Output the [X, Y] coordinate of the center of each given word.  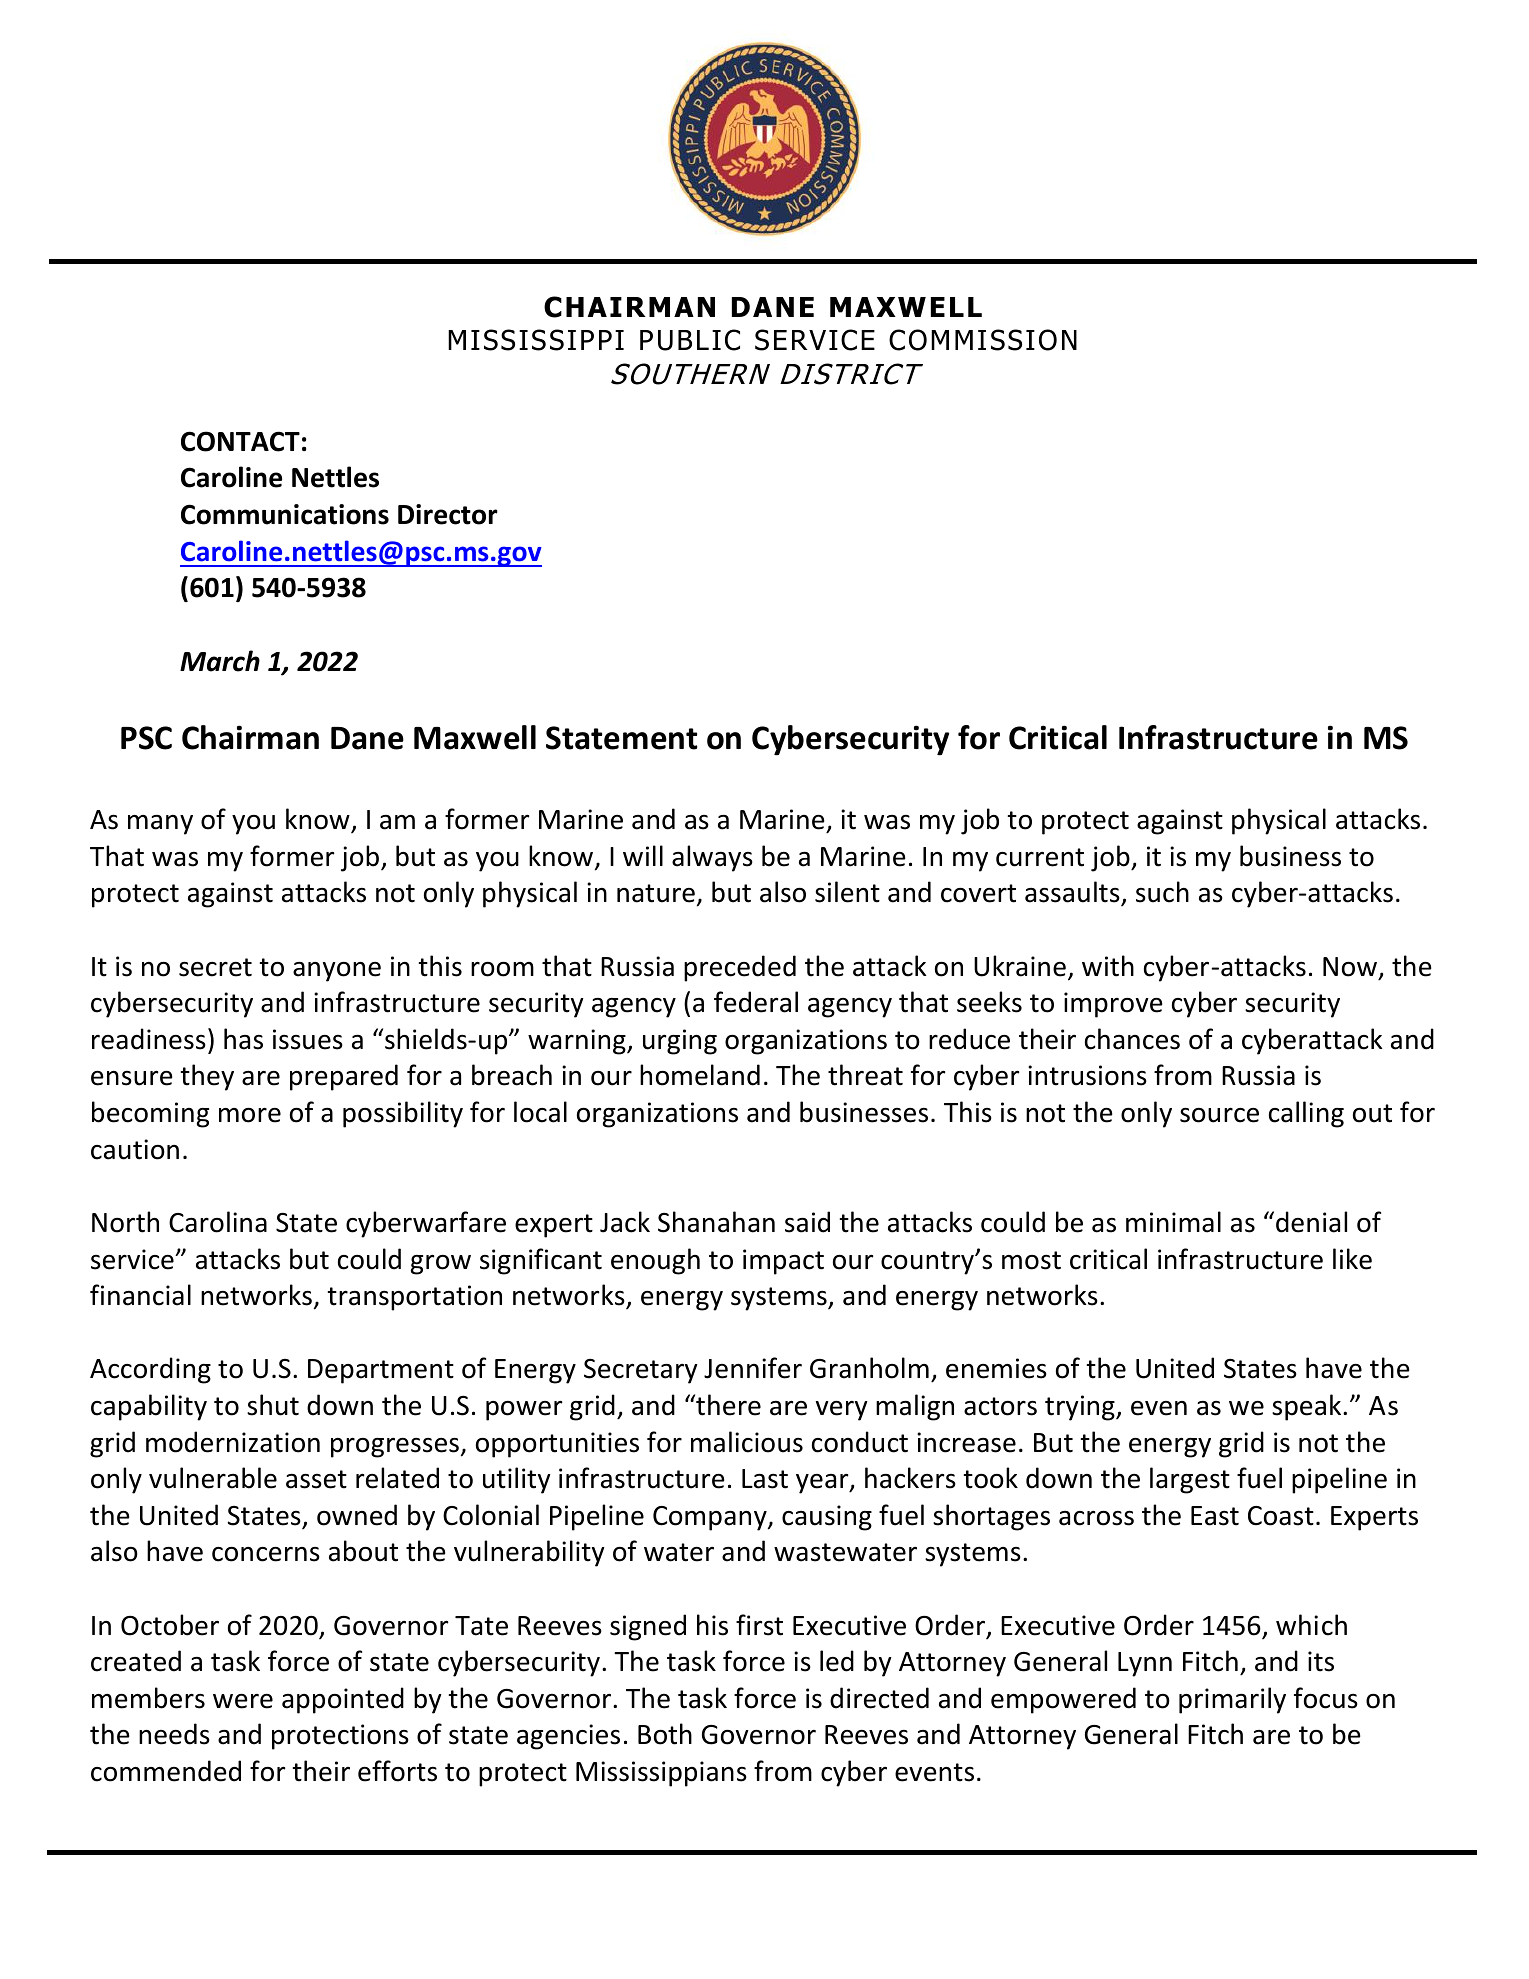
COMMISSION [983, 340]
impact [783, 1262]
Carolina [218, 1222]
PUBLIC [690, 340]
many [160, 825]
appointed [343, 1700]
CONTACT [240, 441]
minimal [1173, 1222]
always [712, 858]
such [1162, 892]
